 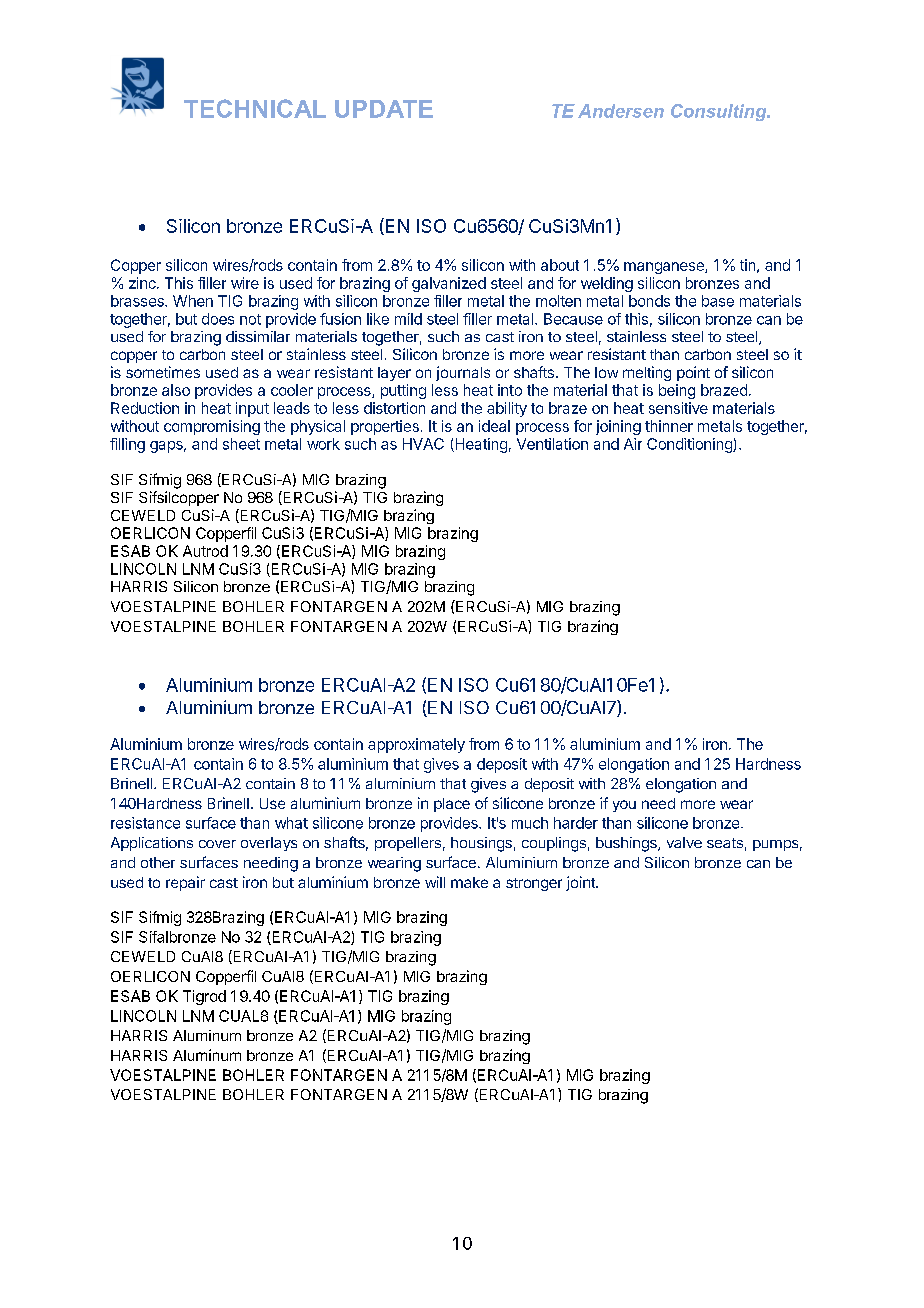 I want to click on you, so click(x=624, y=806).
